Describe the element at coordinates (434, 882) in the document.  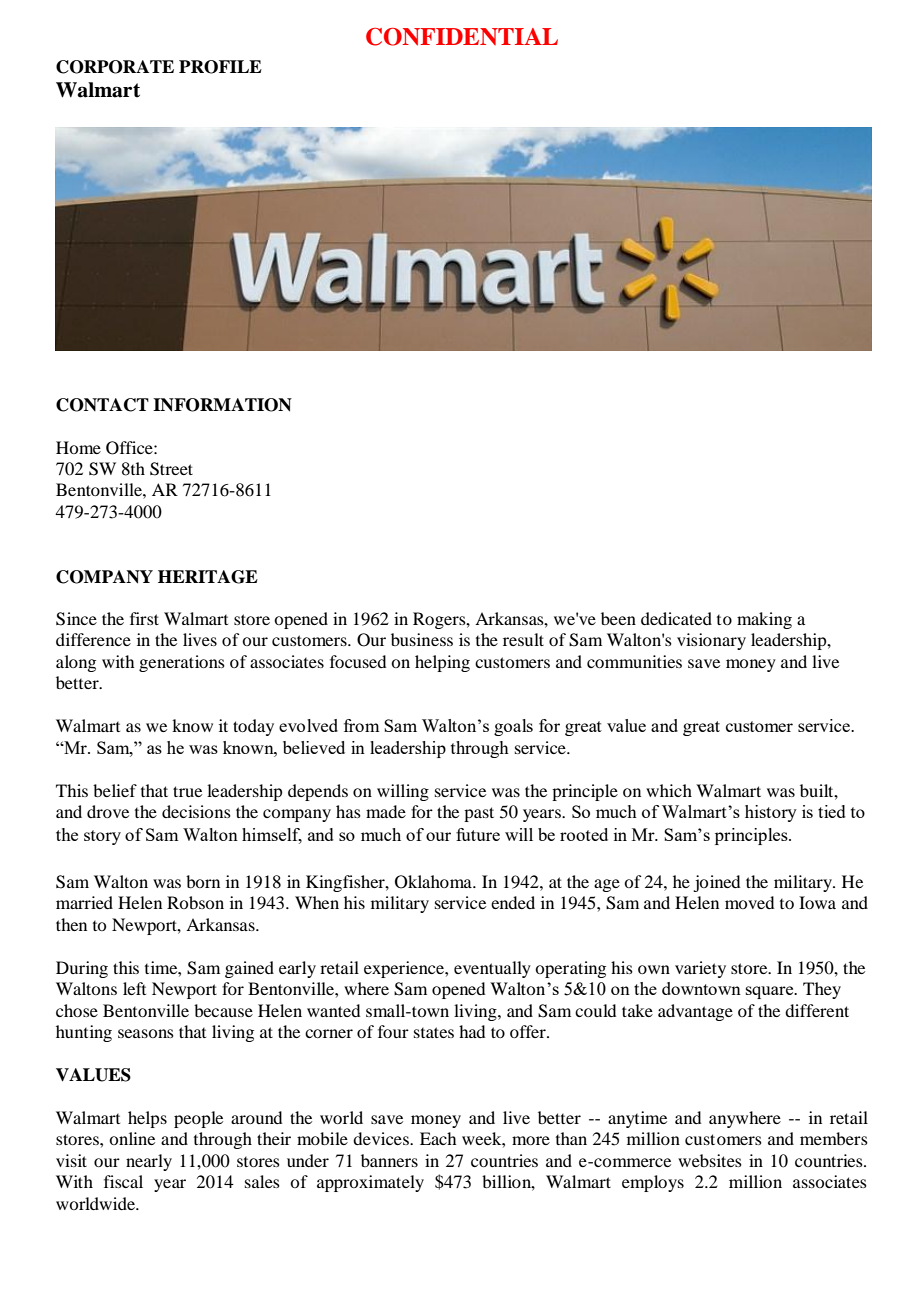
I see `Oklahoma` at that location.
